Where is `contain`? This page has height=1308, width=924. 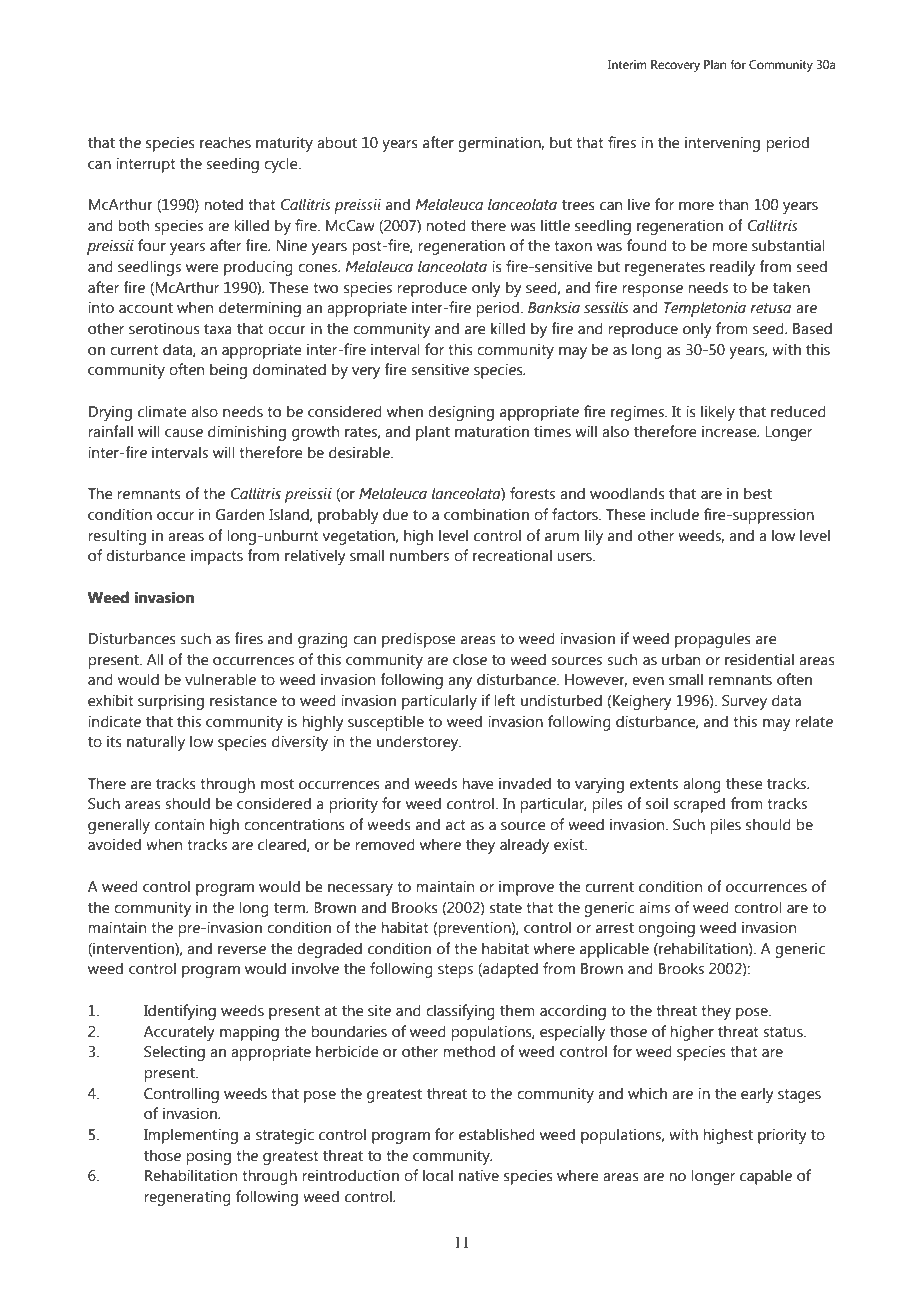
contain is located at coordinates (179, 824).
